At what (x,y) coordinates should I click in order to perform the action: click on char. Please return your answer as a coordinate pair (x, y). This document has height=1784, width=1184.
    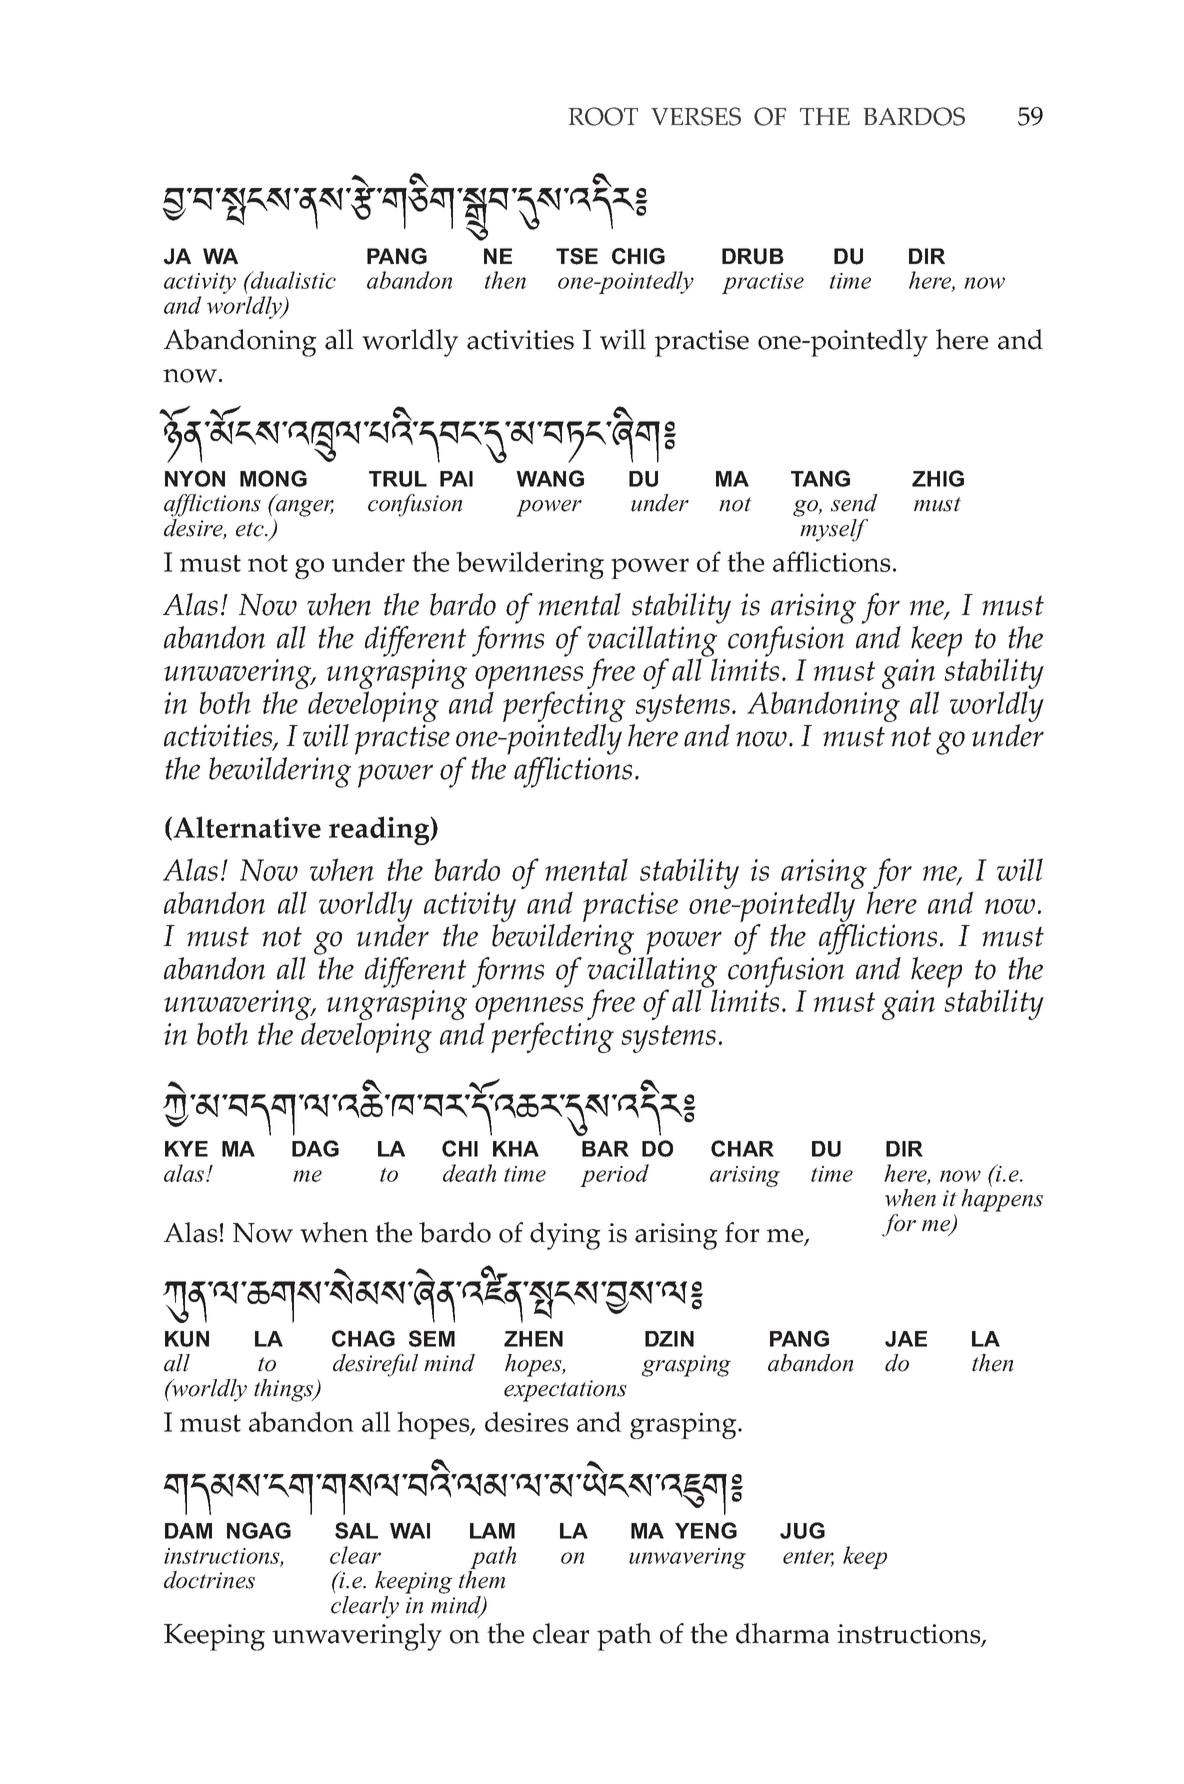
    Looking at the image, I should click on (742, 1148).
